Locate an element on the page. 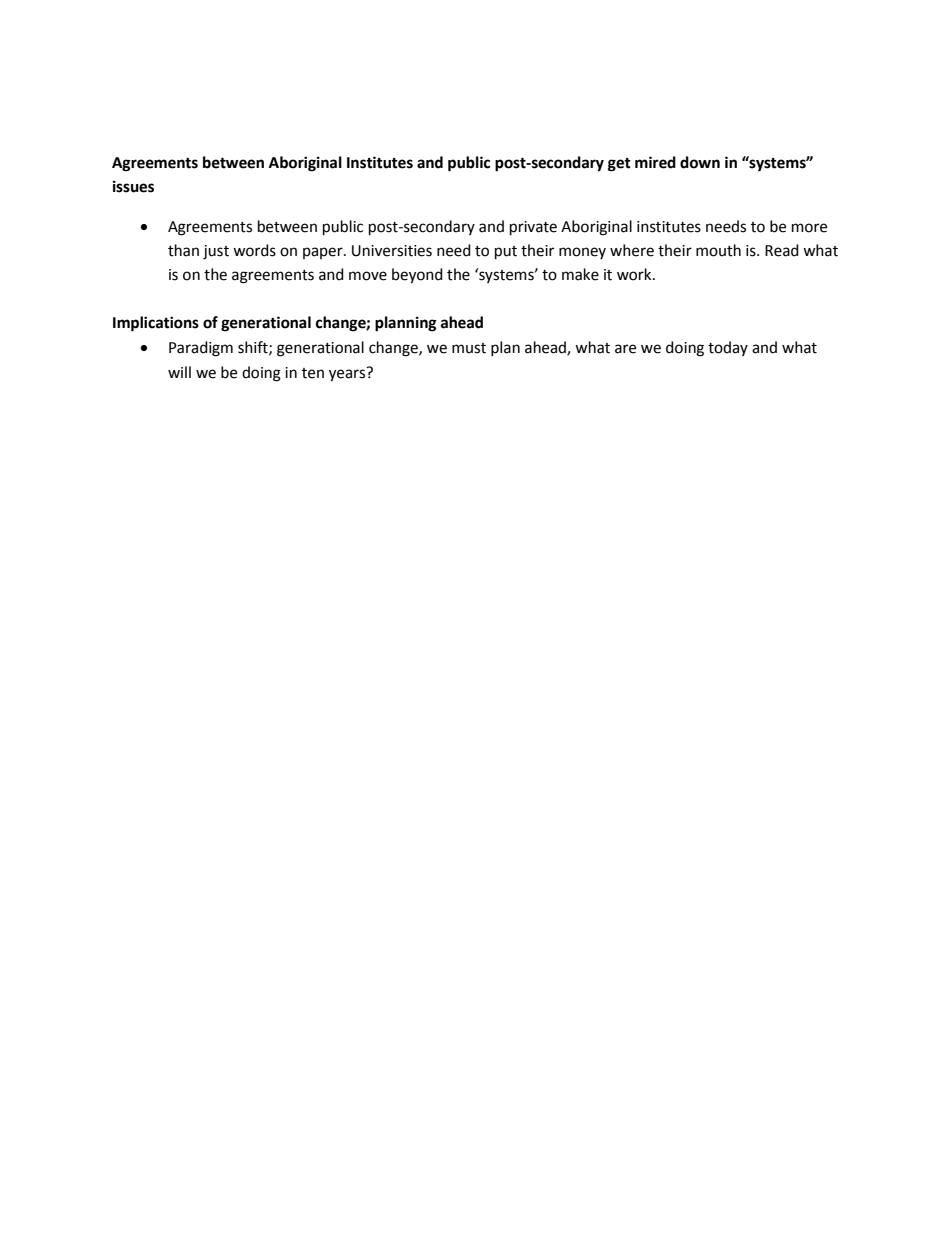  get is located at coordinates (619, 165).
